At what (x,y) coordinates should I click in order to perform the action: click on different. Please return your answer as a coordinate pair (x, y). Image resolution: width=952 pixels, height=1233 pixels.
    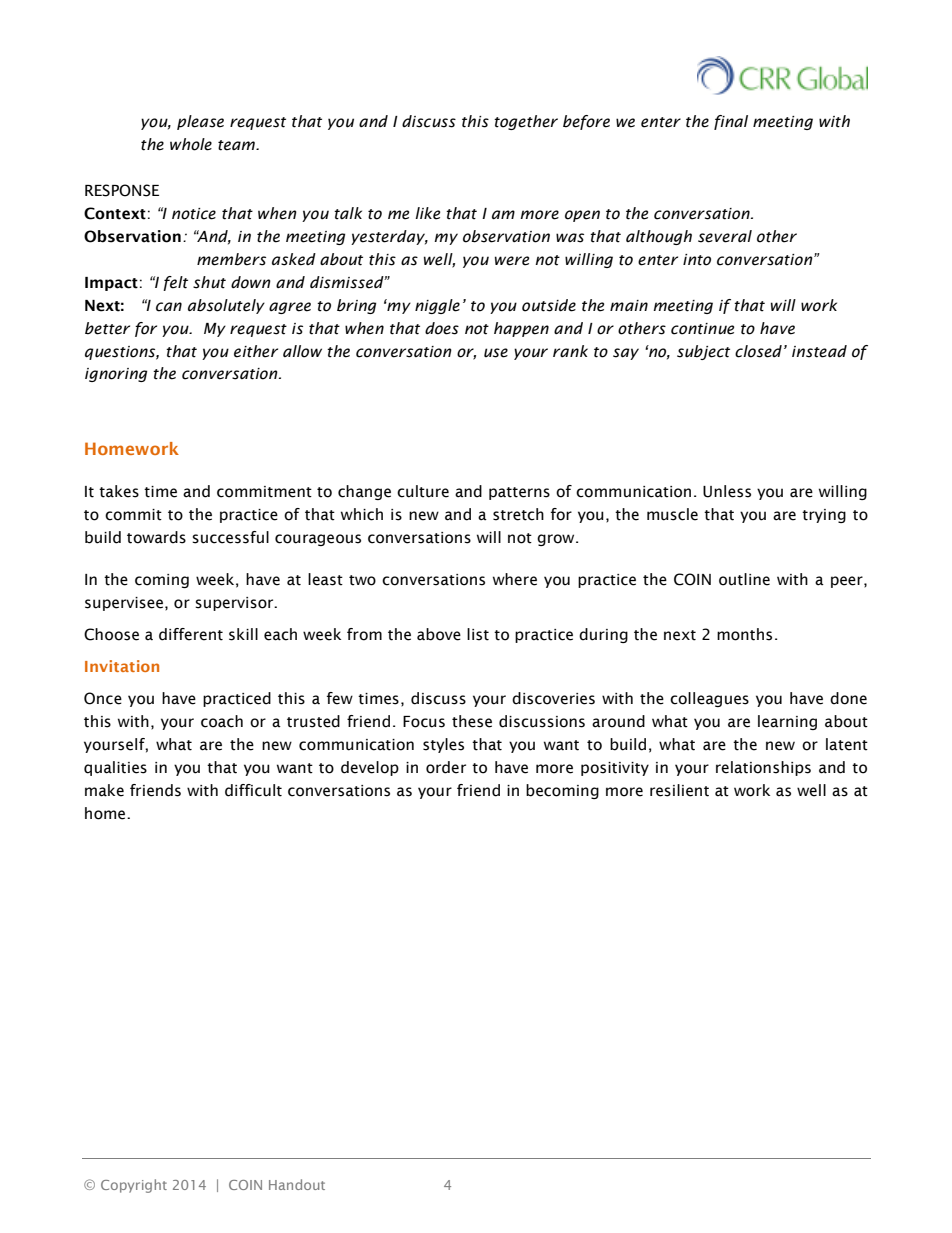
    Looking at the image, I should click on (191, 634).
